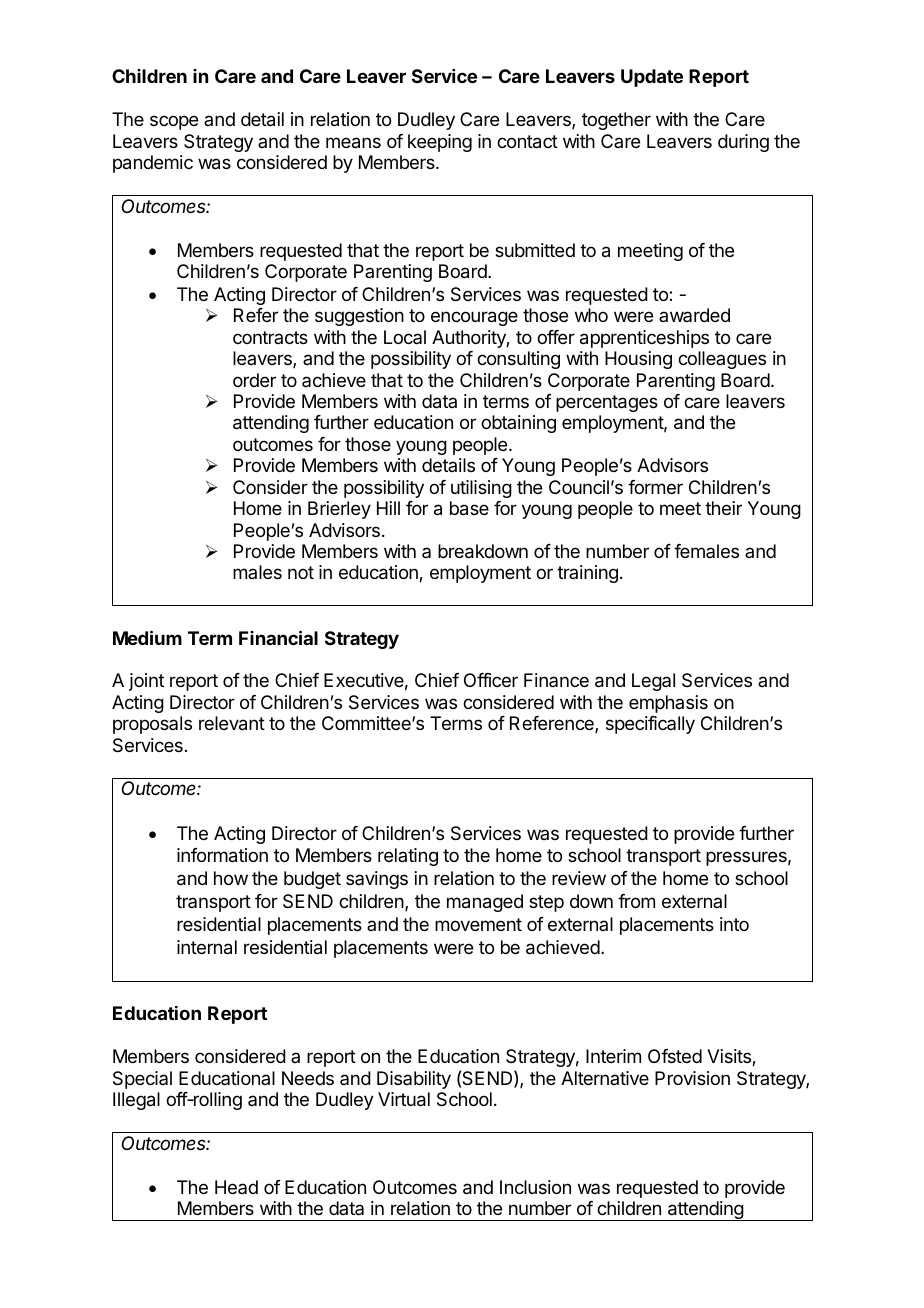  What do you see at coordinates (652, 78) in the document?
I see `Update` at bounding box center [652, 78].
